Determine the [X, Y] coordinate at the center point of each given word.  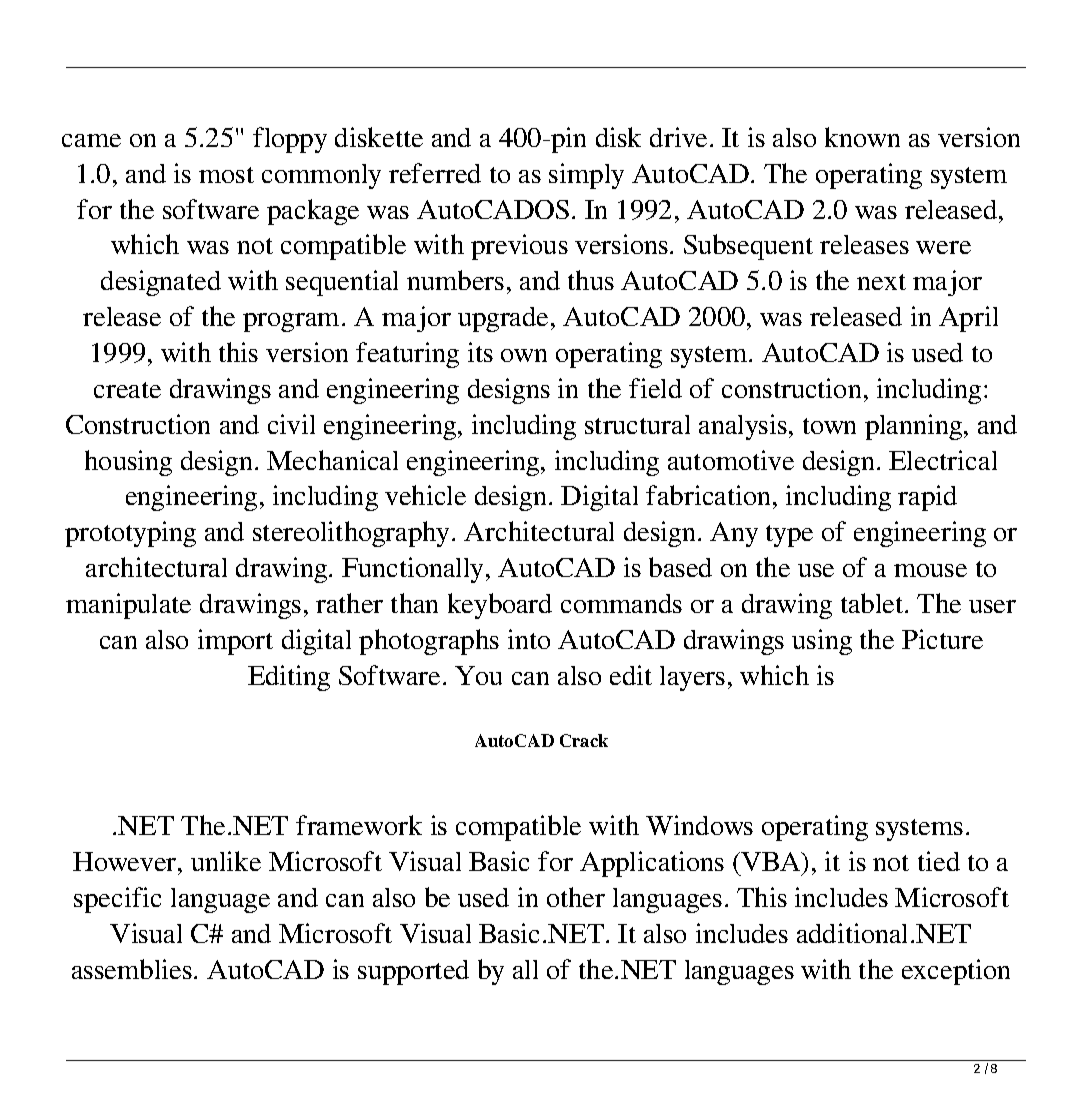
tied [939, 861]
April [968, 319]
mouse [930, 570]
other [576, 897]
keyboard [500, 606]
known [862, 137]
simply [586, 176]
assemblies [132, 969]
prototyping [130, 534]
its [480, 352]
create [127, 390]
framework [359, 825]
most [226, 175]
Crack [584, 740]
